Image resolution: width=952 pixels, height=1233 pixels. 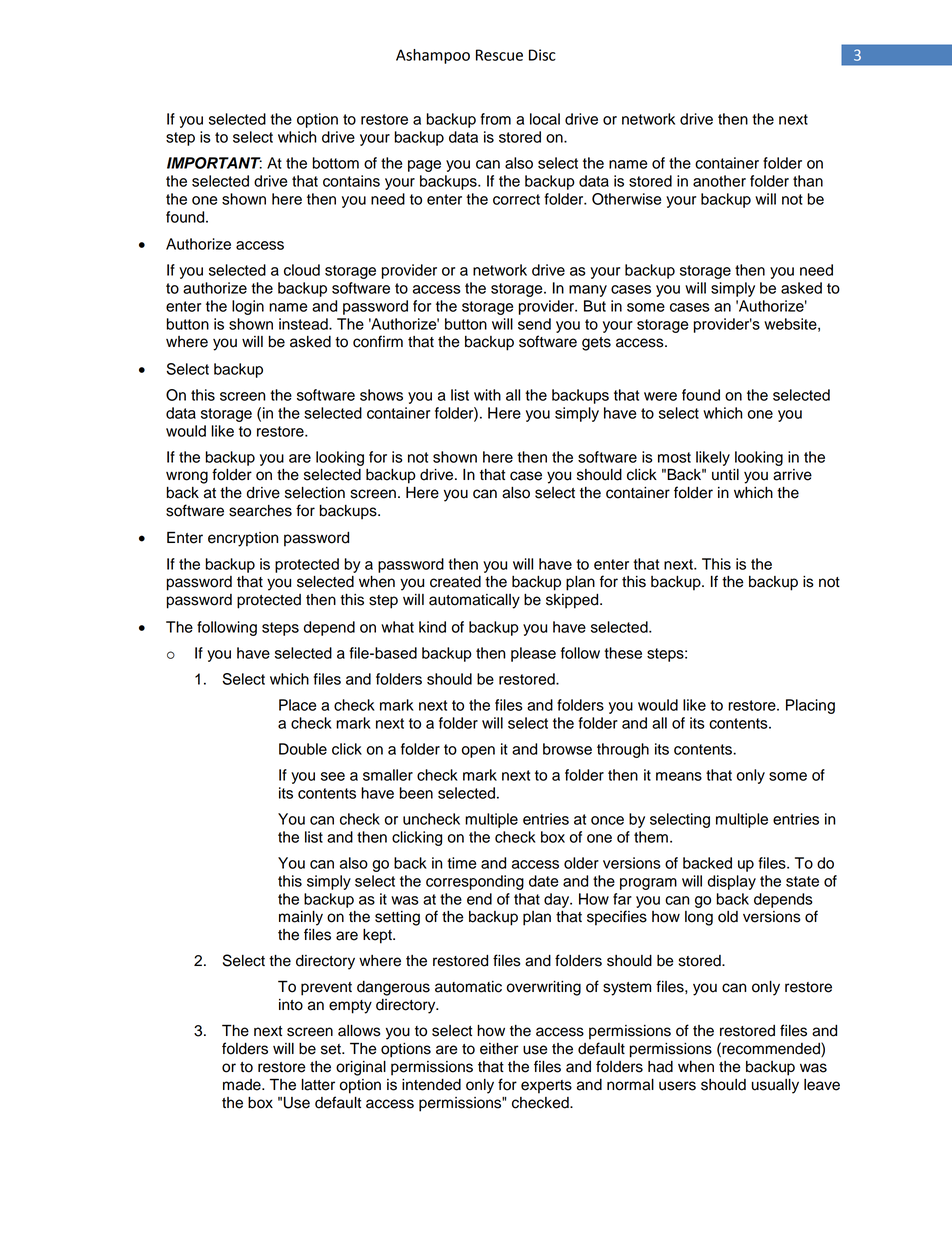 What do you see at coordinates (455, 582) in the screenshot?
I see `created` at bounding box center [455, 582].
